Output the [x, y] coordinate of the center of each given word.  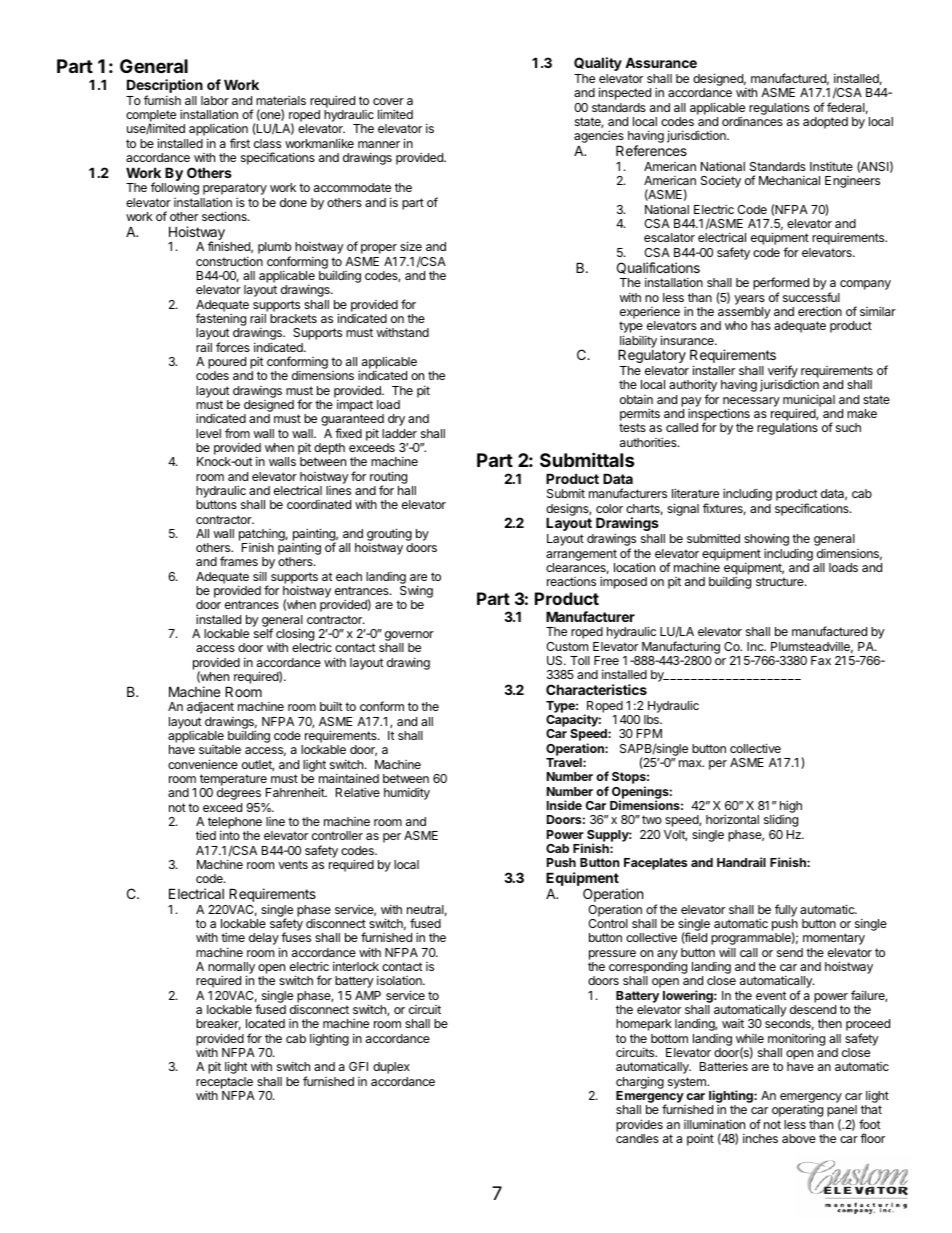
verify [783, 373]
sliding [781, 820]
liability [638, 342]
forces [233, 347]
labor [215, 100]
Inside [564, 805]
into [230, 835]
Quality [598, 64]
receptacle [224, 1084]
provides [639, 1125]
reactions [571, 581]
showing [766, 541]
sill [260, 576]
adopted [825, 123]
